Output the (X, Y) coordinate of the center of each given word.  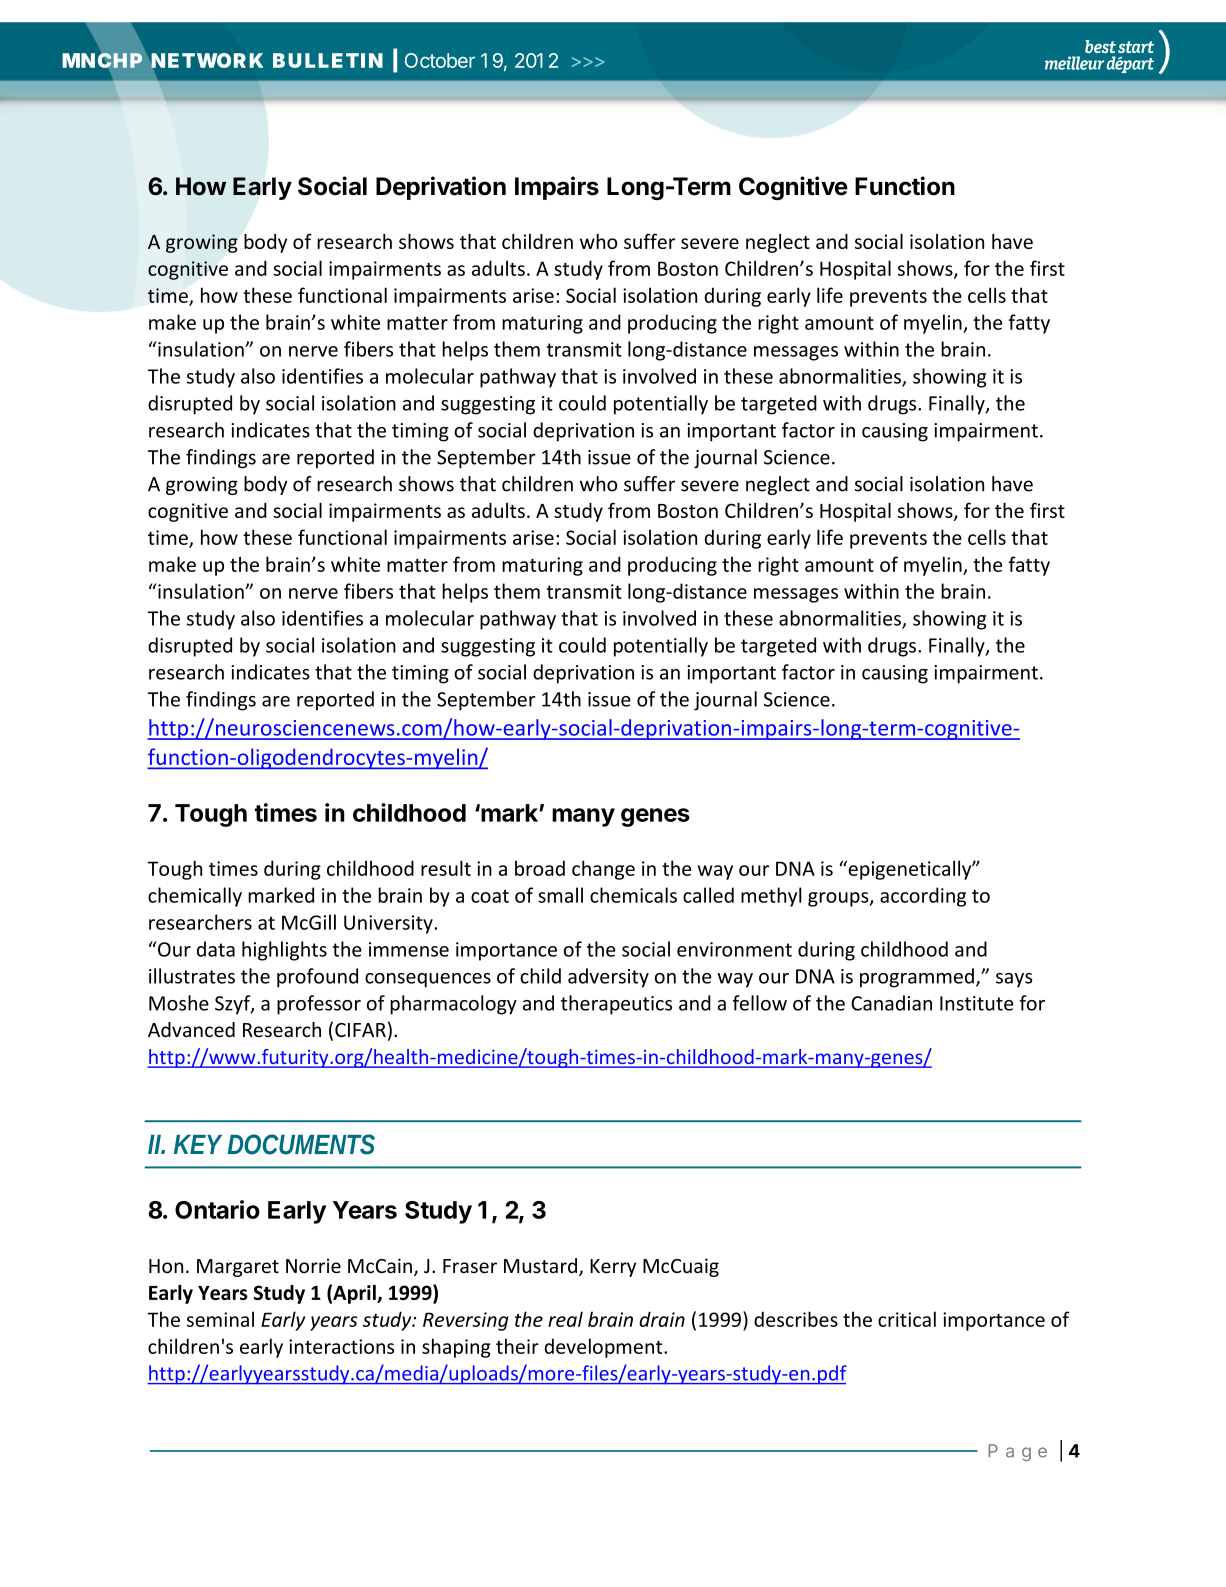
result (446, 868)
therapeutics (616, 1005)
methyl (771, 897)
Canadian (891, 1003)
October (440, 60)
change (603, 870)
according (923, 897)
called (708, 895)
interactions (341, 1346)
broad (540, 868)
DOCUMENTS (301, 1144)
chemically (195, 897)
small (560, 895)
